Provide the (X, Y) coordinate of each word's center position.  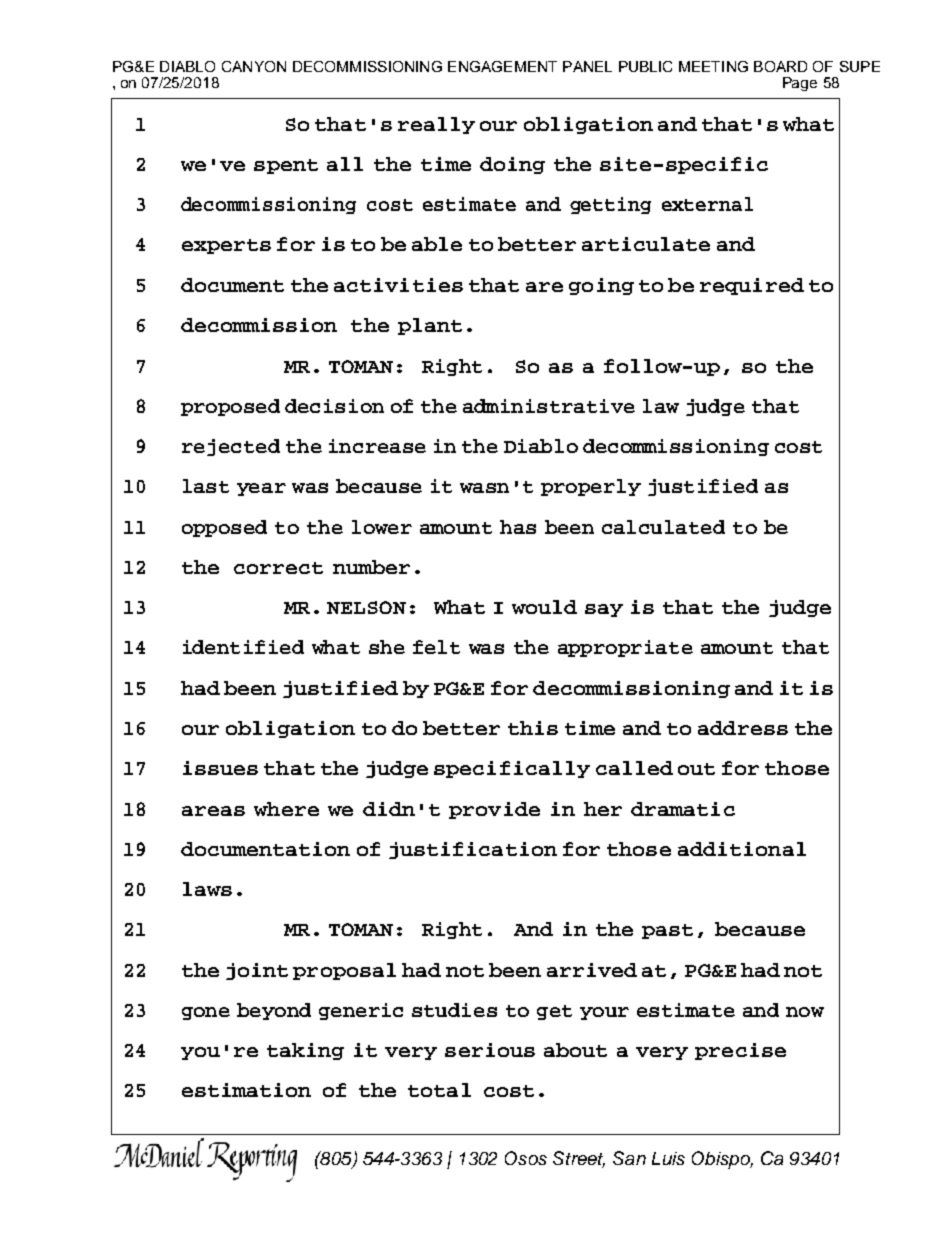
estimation (246, 1090)
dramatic (683, 809)
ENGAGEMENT (502, 66)
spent (286, 166)
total (439, 1090)
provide (494, 810)
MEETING (713, 66)
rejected (231, 447)
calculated (663, 527)
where (286, 809)
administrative (549, 406)
